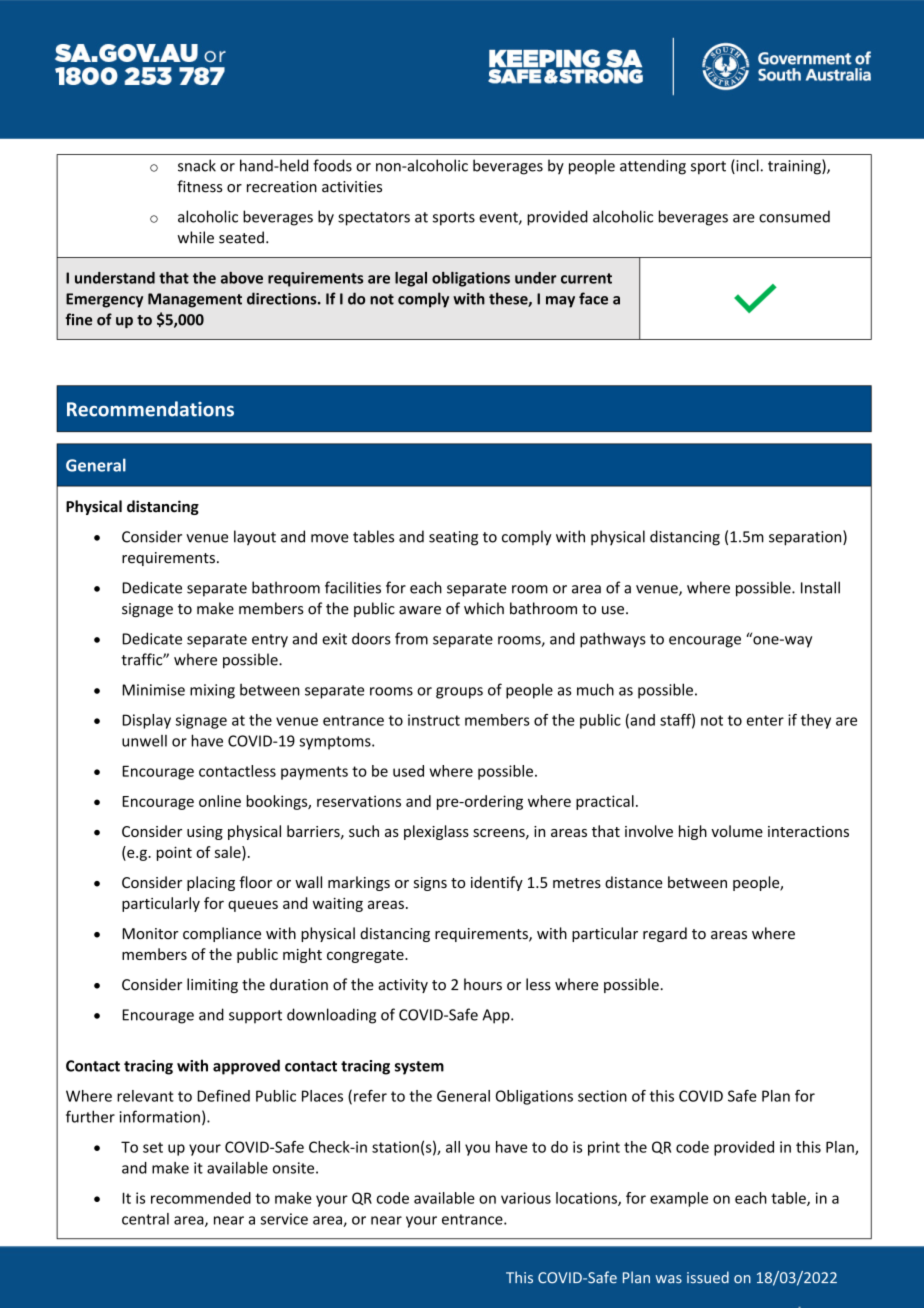 This document has width=924, height=1308. What do you see at coordinates (453, 538) in the document?
I see `seating` at bounding box center [453, 538].
